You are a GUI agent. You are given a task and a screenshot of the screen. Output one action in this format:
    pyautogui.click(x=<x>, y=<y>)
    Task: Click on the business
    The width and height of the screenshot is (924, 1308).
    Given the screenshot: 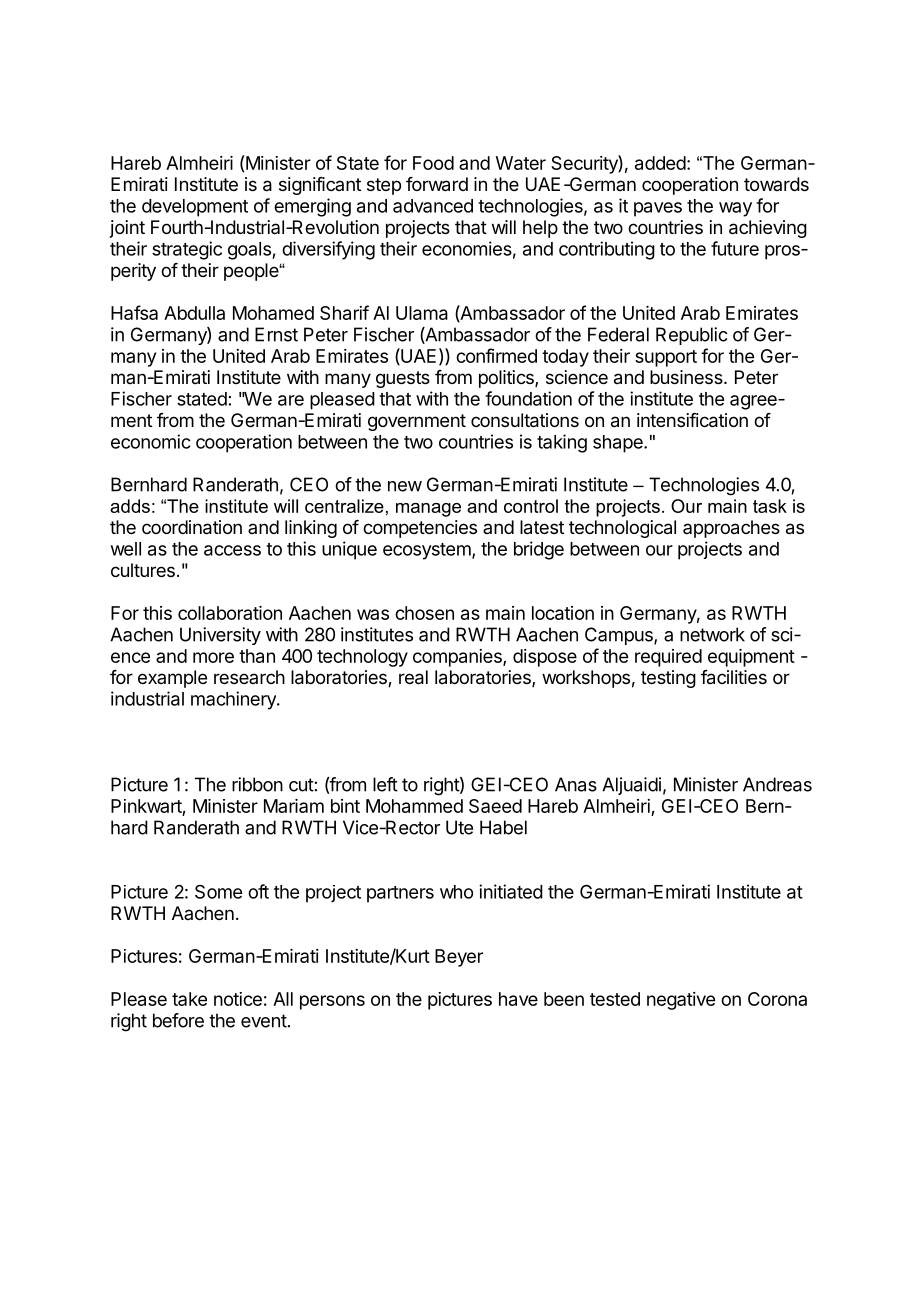 What is the action you would take?
    pyautogui.click(x=687, y=377)
